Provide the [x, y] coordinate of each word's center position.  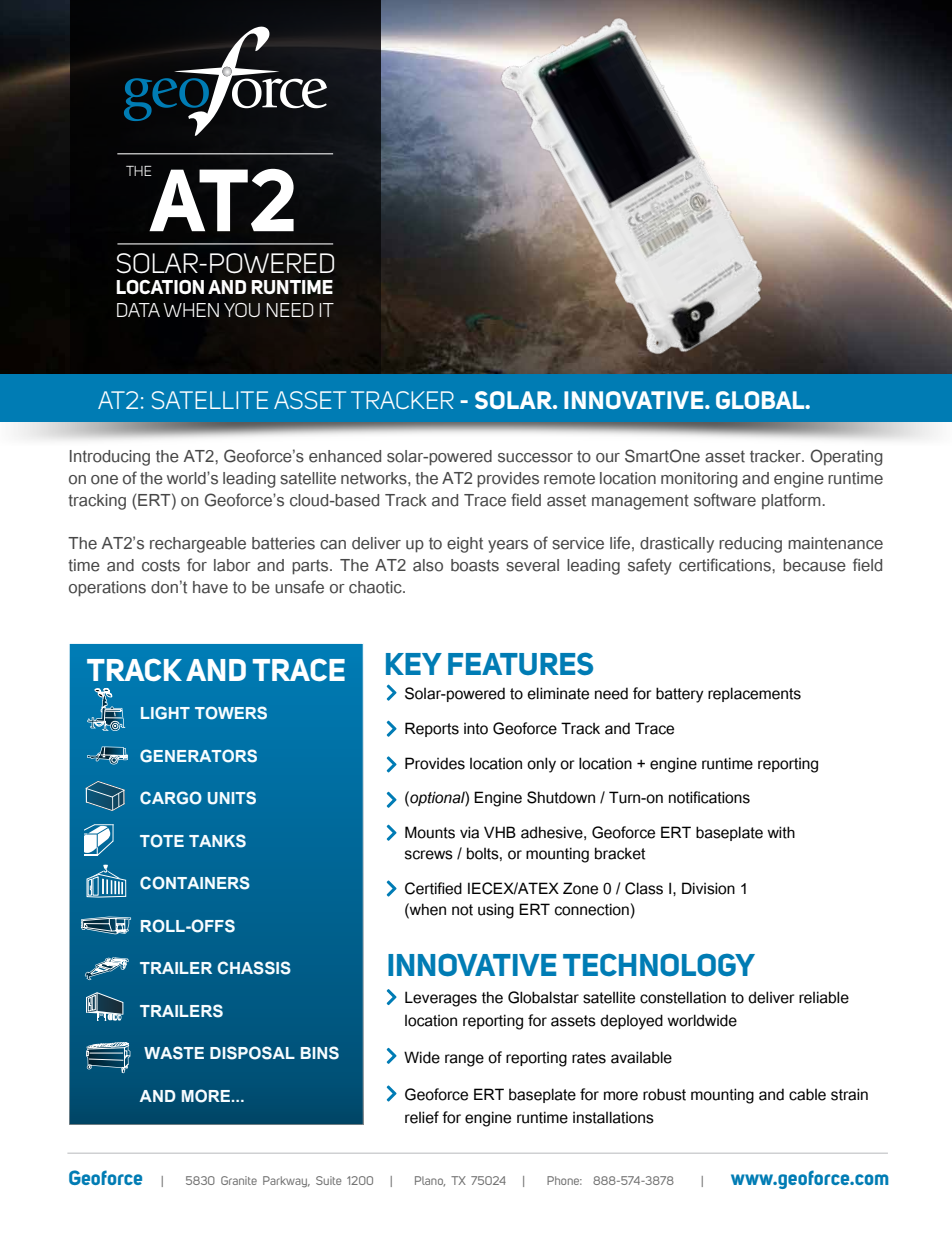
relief [422, 1117]
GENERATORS [198, 756]
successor [535, 458]
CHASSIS [254, 968]
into [476, 729]
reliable [824, 997]
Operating [846, 457]
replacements [754, 694]
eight [465, 545]
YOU [242, 310]
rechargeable [198, 545]
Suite [328, 1180]
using [496, 911]
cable [807, 1094]
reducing [750, 545]
